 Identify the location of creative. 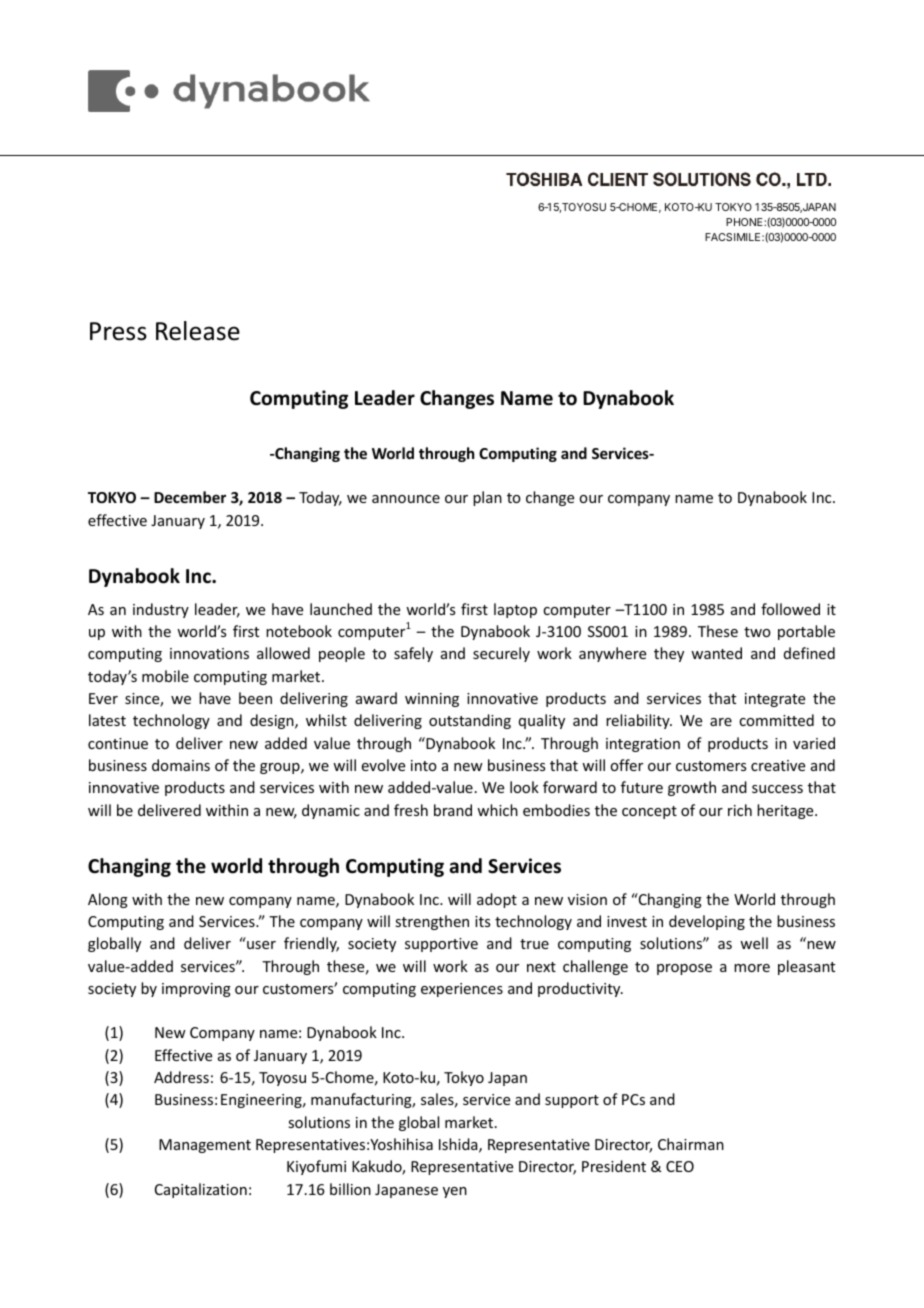
(778, 765).
